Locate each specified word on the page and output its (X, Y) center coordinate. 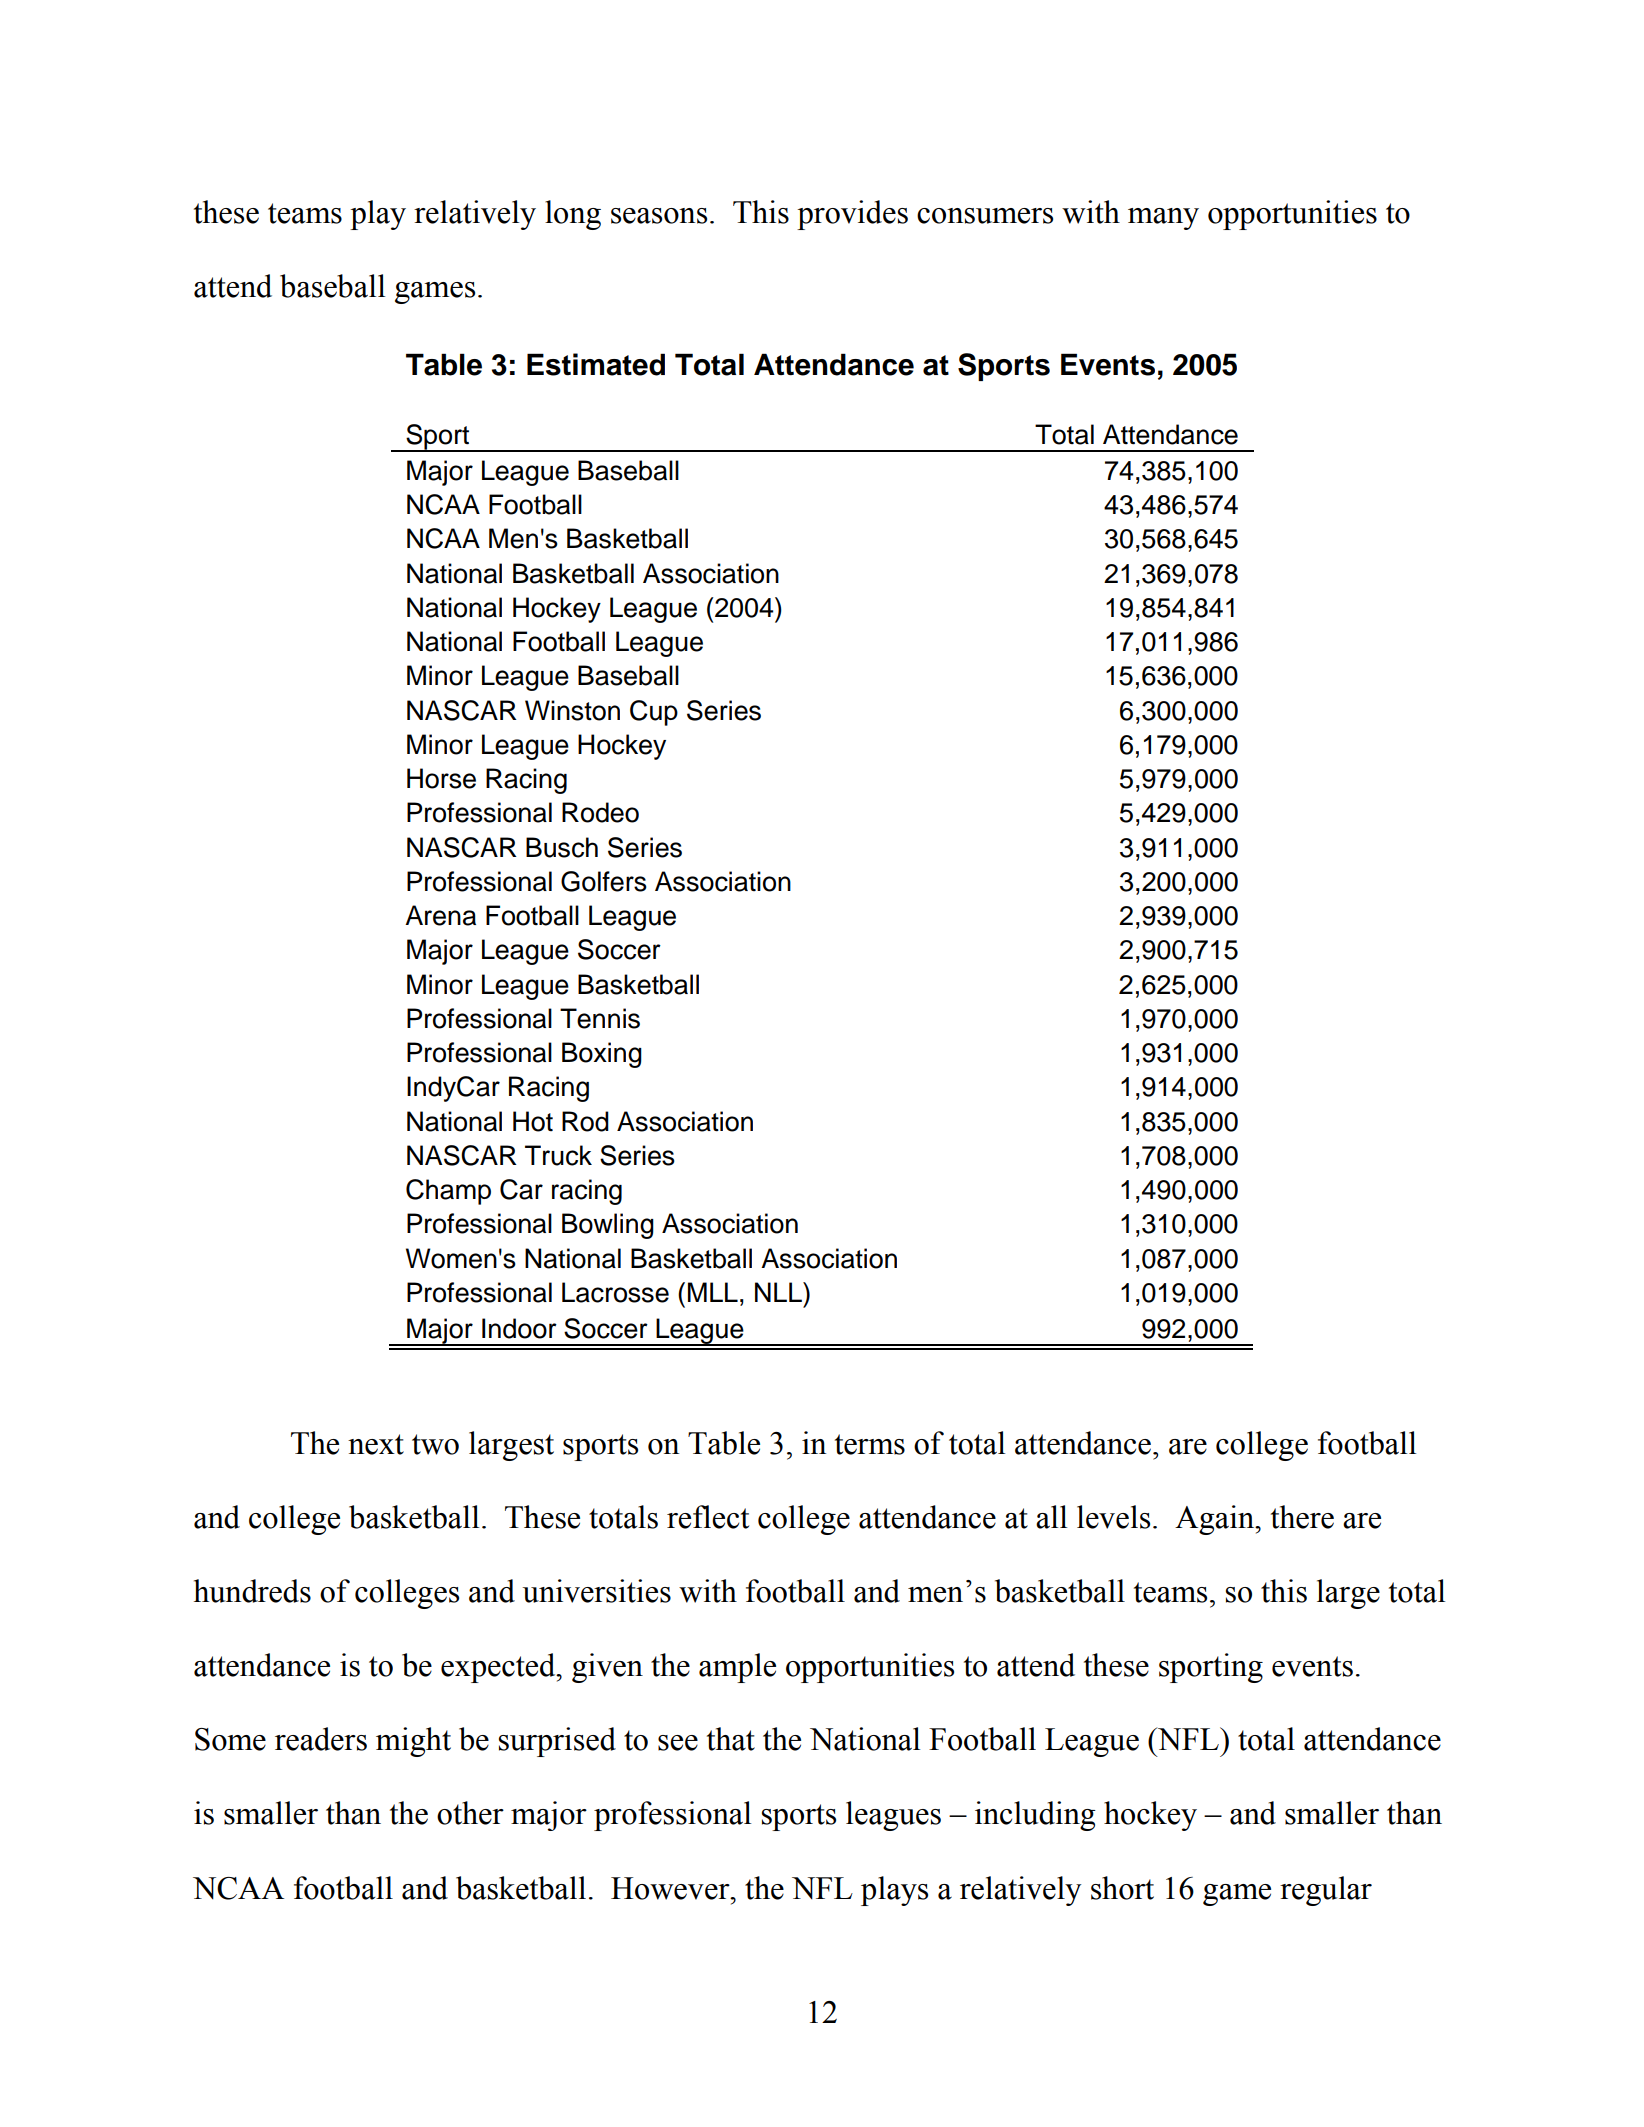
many (1163, 219)
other (470, 1813)
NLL (779, 1292)
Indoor (519, 1328)
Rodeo (600, 812)
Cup (654, 713)
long (573, 215)
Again (1216, 1520)
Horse (441, 778)
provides (852, 215)
